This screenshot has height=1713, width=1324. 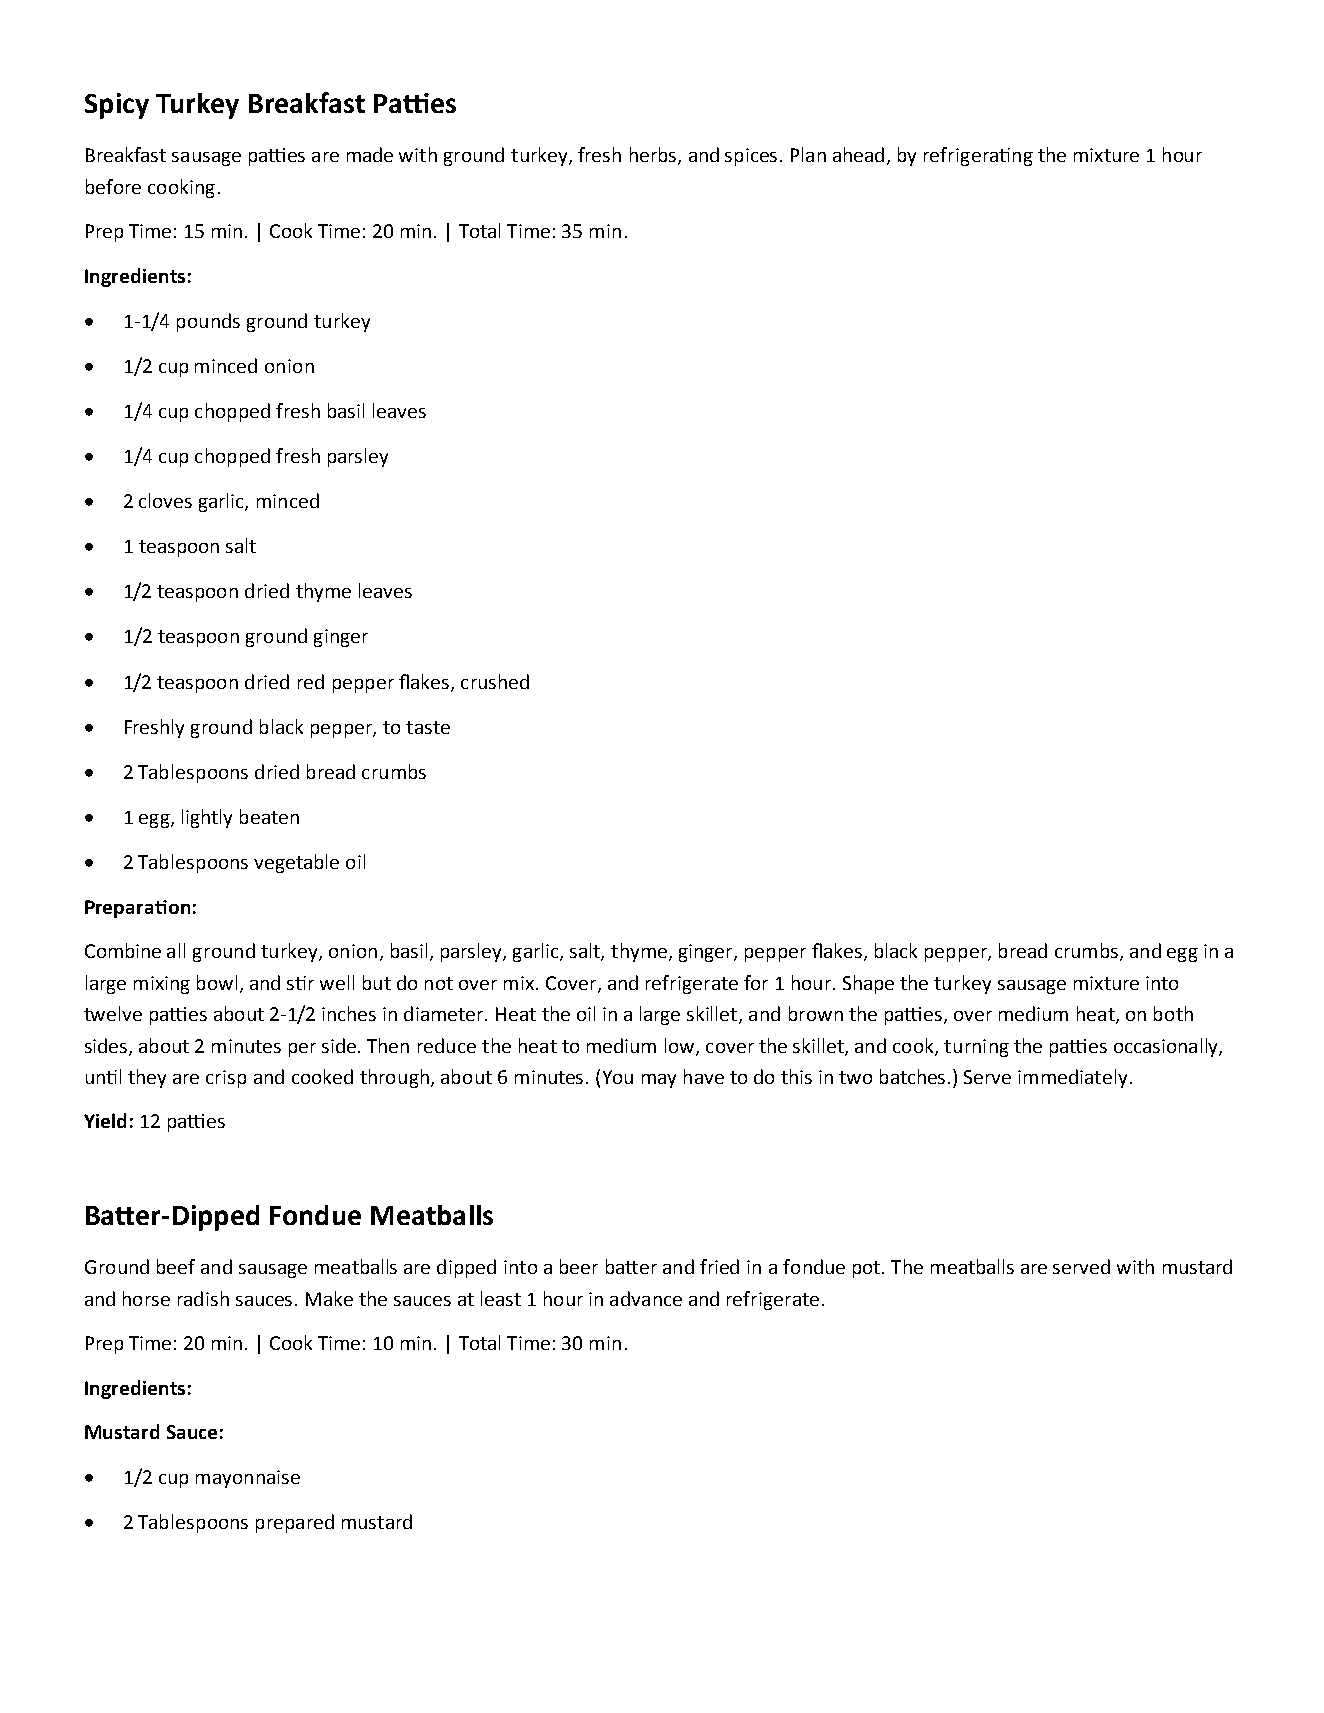 I want to click on herbs, so click(x=654, y=156).
